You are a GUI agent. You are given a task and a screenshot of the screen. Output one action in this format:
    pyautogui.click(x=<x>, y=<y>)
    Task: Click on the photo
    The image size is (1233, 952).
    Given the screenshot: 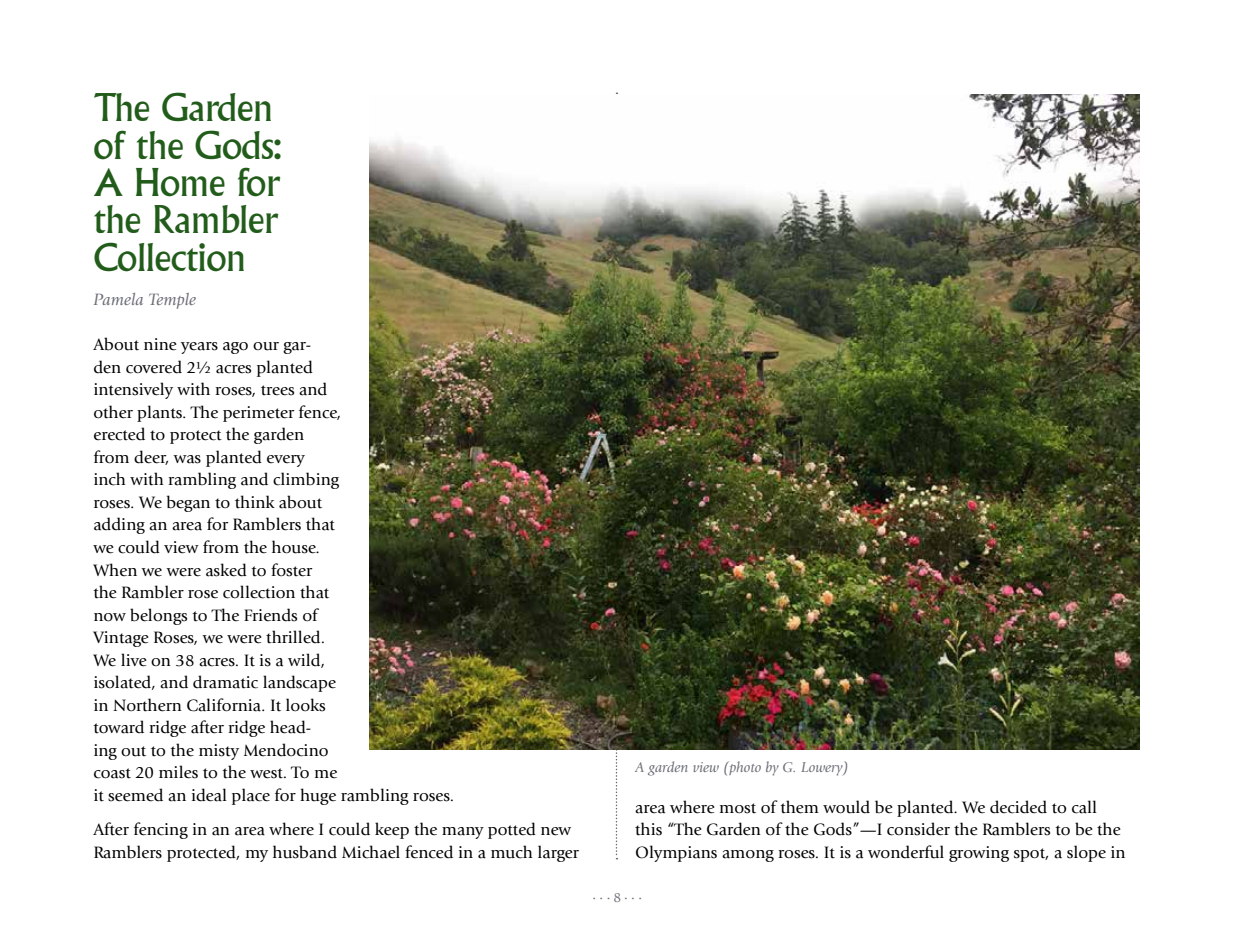 What is the action you would take?
    pyautogui.click(x=744, y=768)
